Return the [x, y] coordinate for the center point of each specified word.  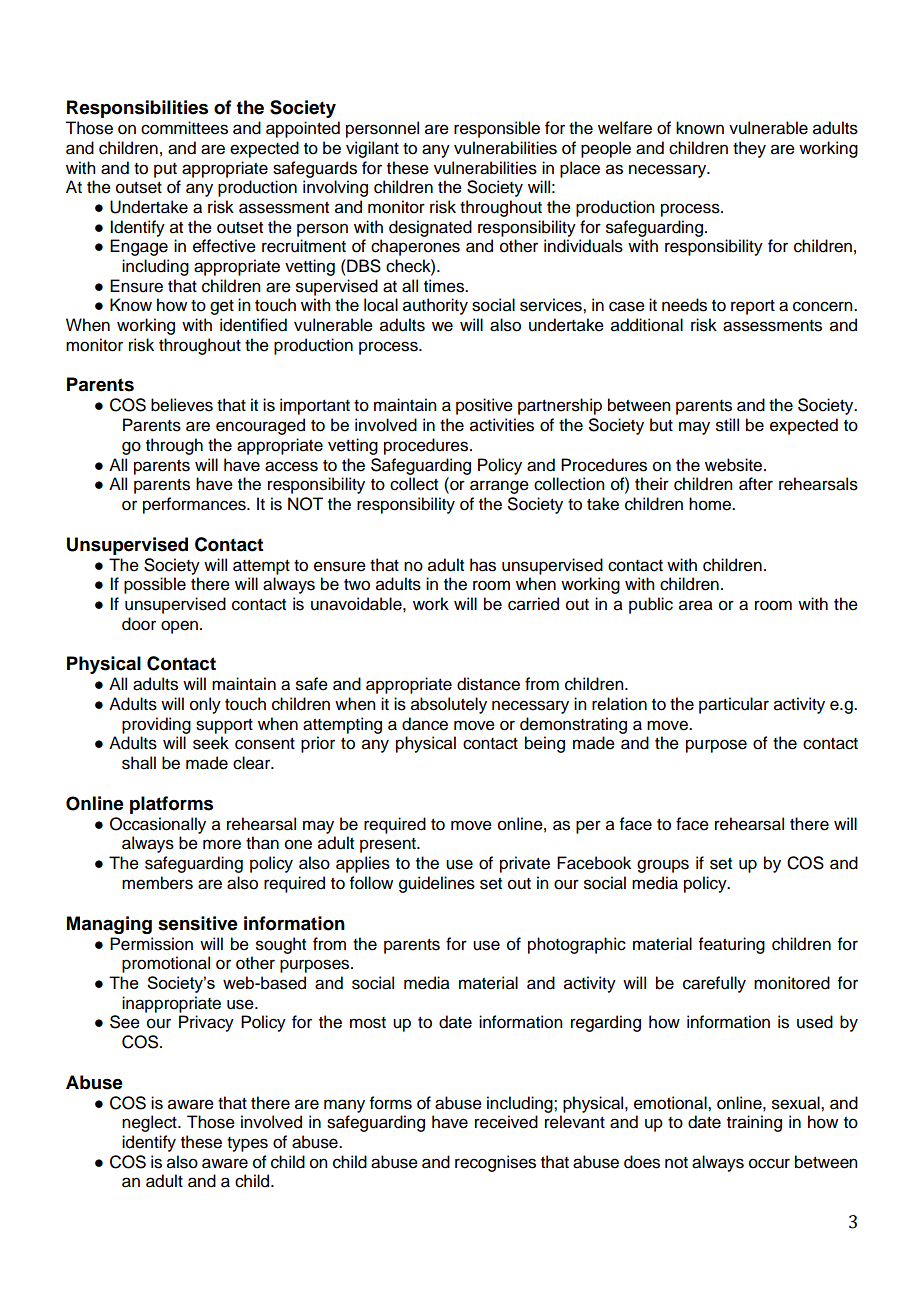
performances [195, 505]
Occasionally [158, 825]
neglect [150, 1123]
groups [663, 866]
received [506, 1122]
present [389, 845]
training [754, 1123]
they [749, 149]
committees [184, 128]
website [735, 465]
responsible [497, 129]
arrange [499, 487]
